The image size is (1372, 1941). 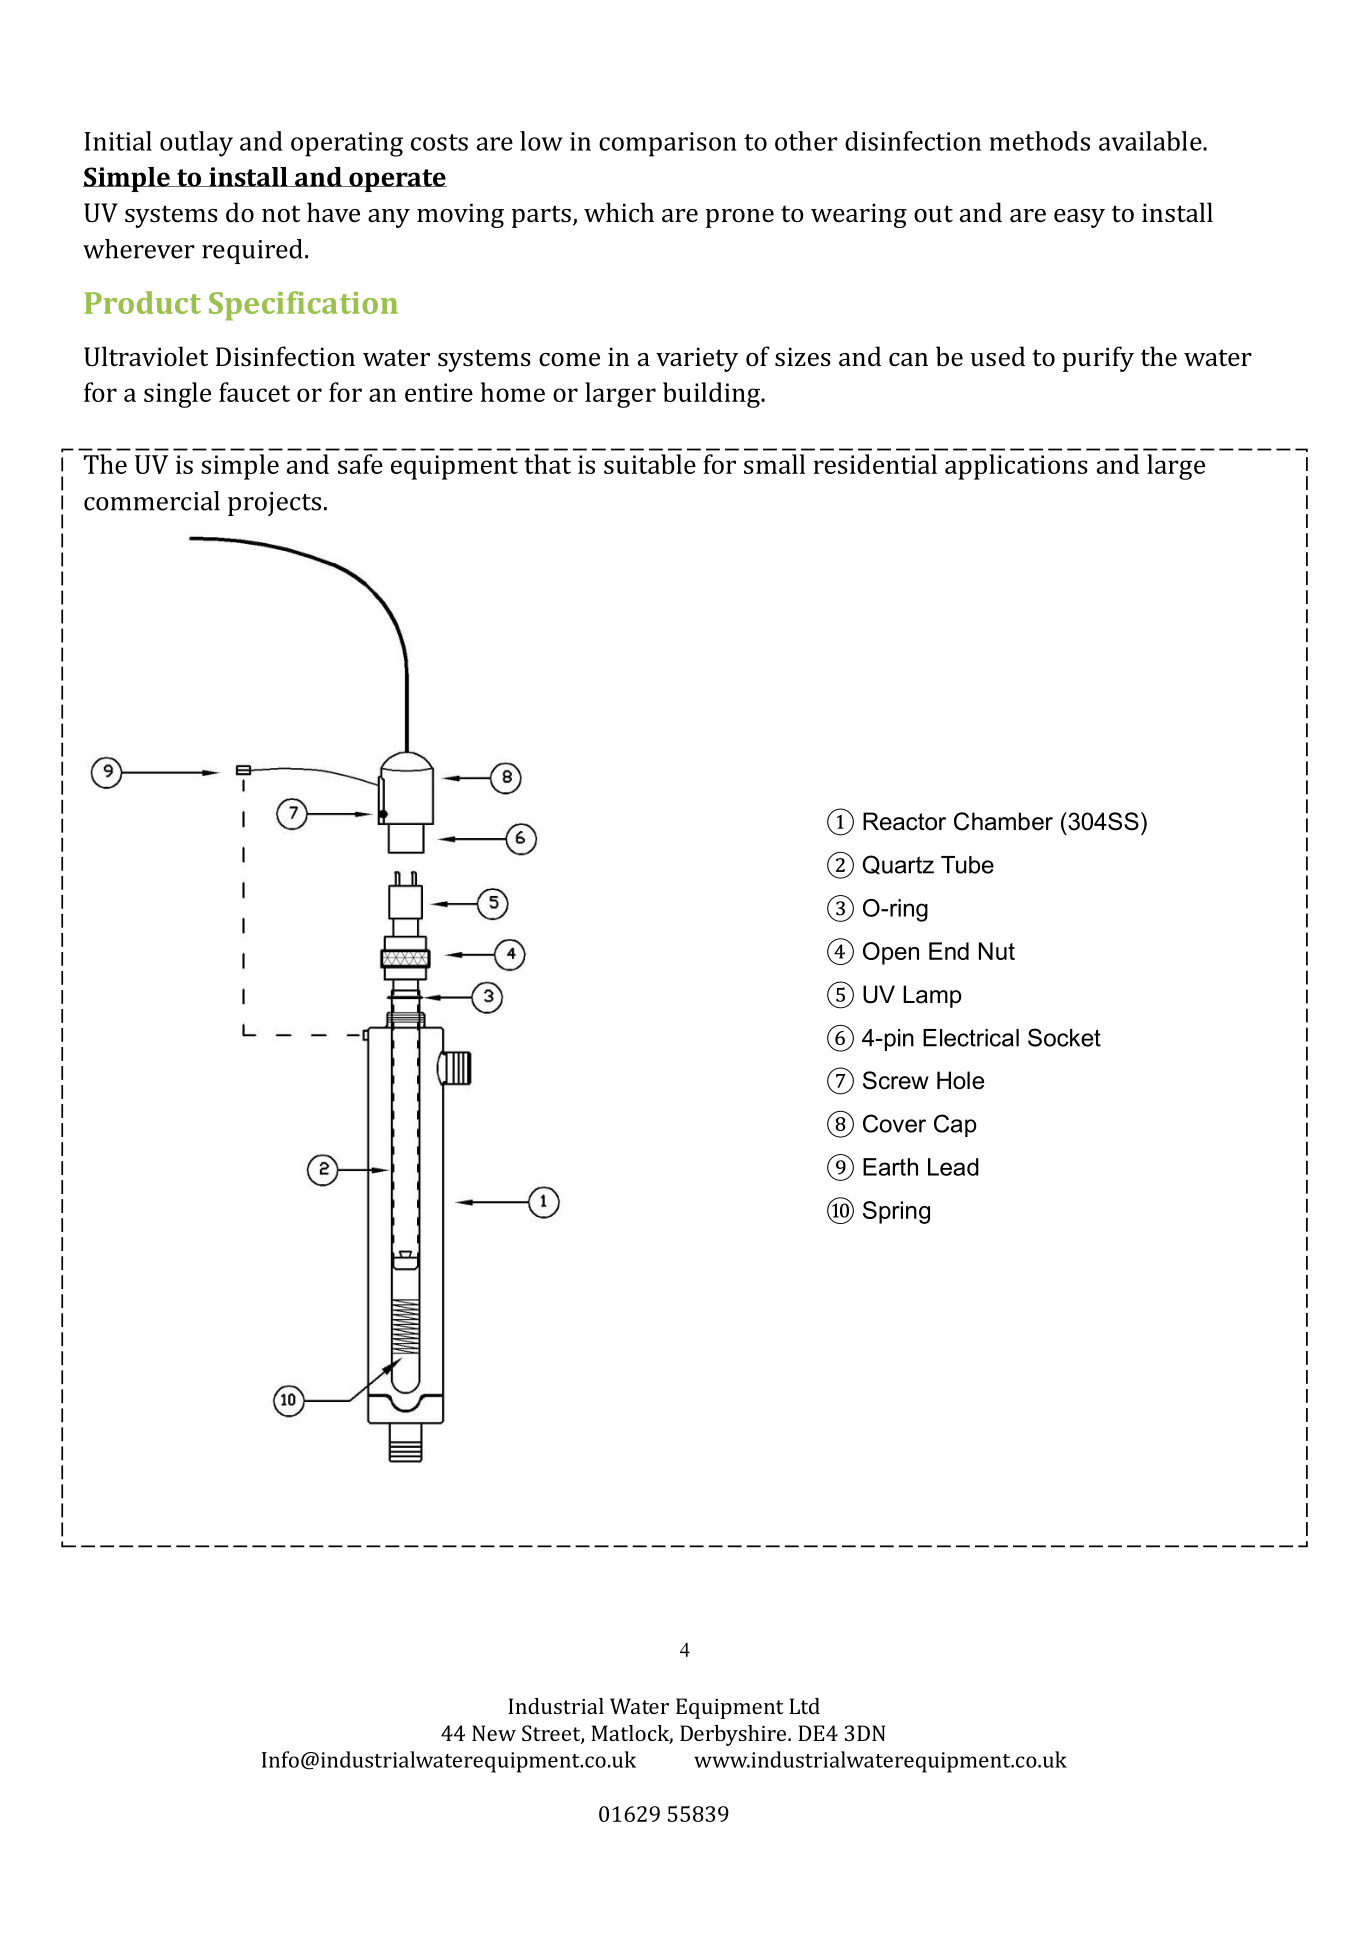 What do you see at coordinates (890, 1167) in the screenshot?
I see `Earth` at bounding box center [890, 1167].
